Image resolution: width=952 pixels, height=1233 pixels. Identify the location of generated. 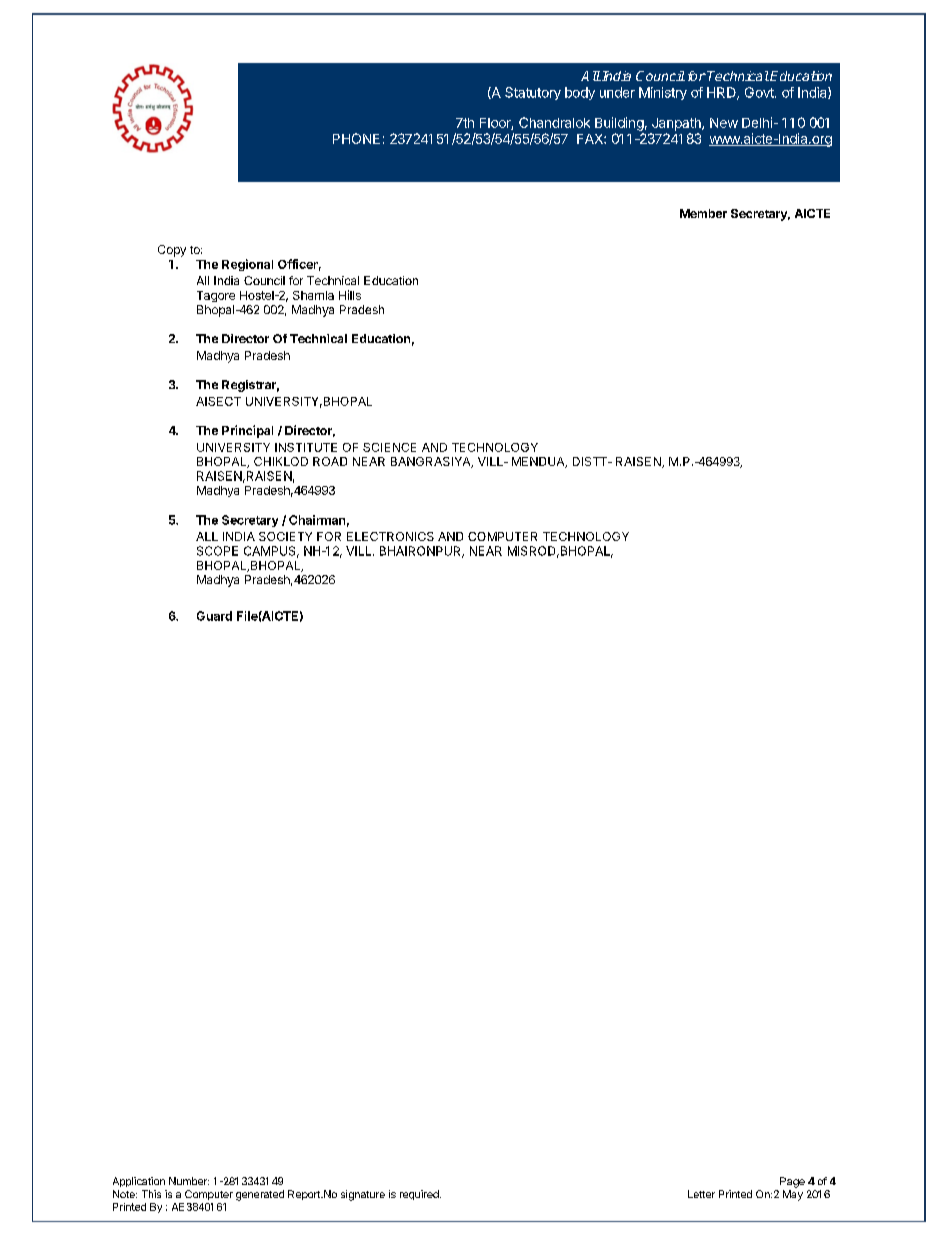
(260, 1195).
